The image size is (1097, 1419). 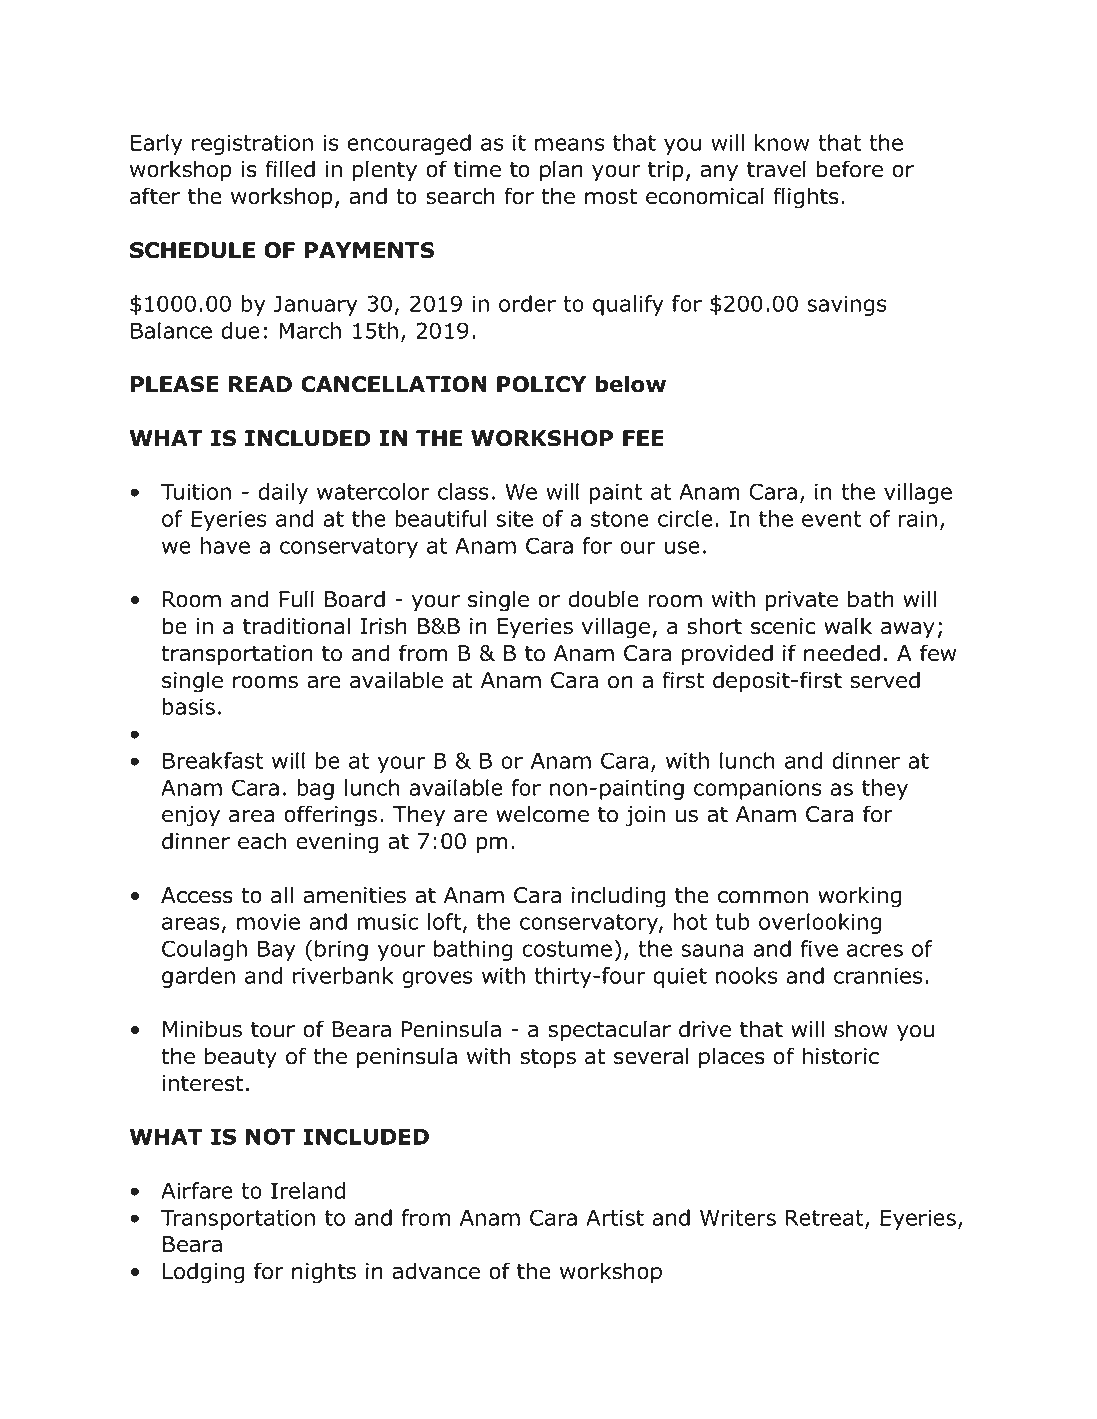 What do you see at coordinates (514, 518) in the screenshot?
I see `site` at bounding box center [514, 518].
